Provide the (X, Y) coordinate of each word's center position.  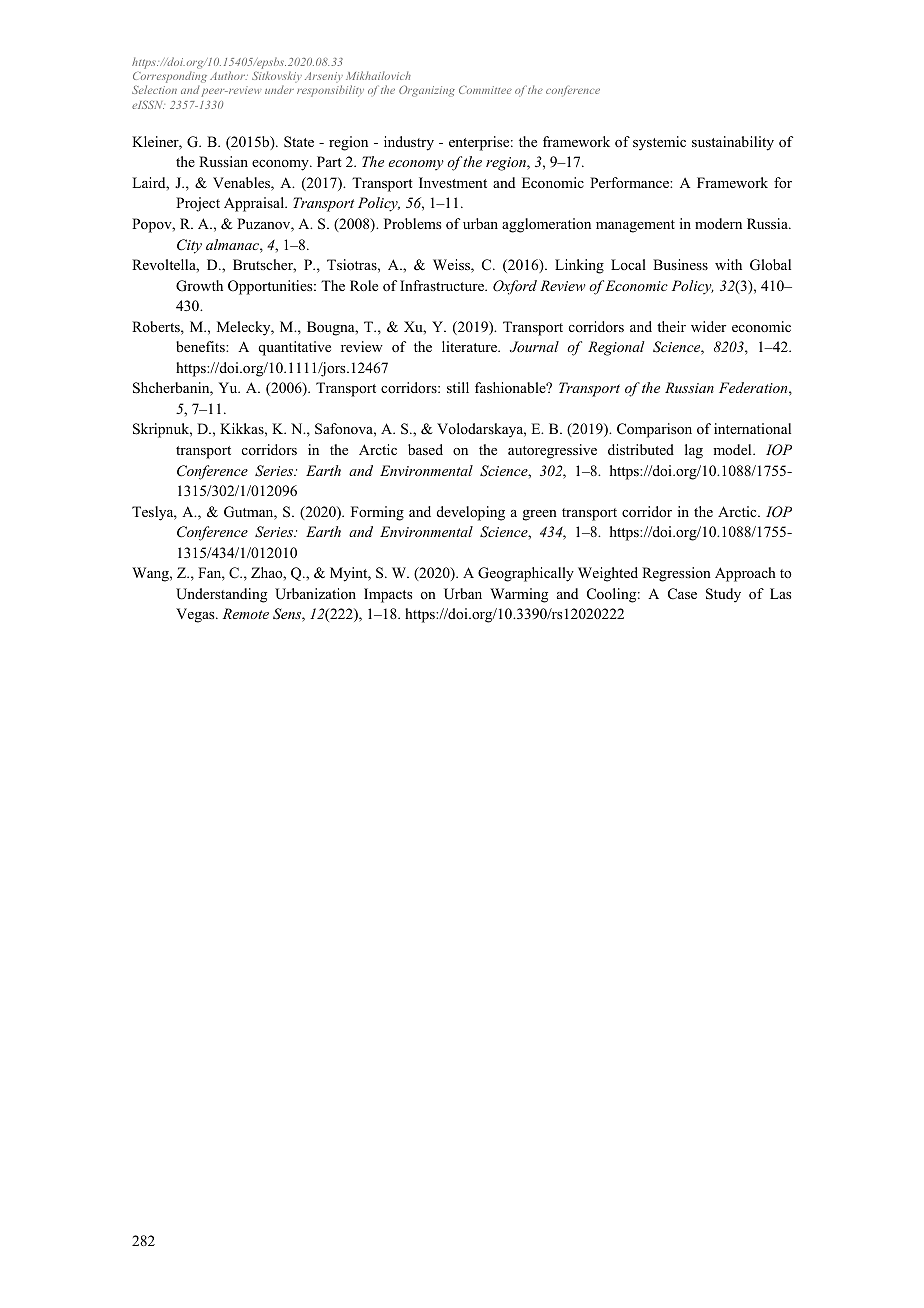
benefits (201, 346)
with (728, 264)
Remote (246, 613)
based (425, 449)
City (189, 246)
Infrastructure (443, 285)
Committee (485, 90)
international (752, 428)
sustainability (733, 143)
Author (228, 75)
